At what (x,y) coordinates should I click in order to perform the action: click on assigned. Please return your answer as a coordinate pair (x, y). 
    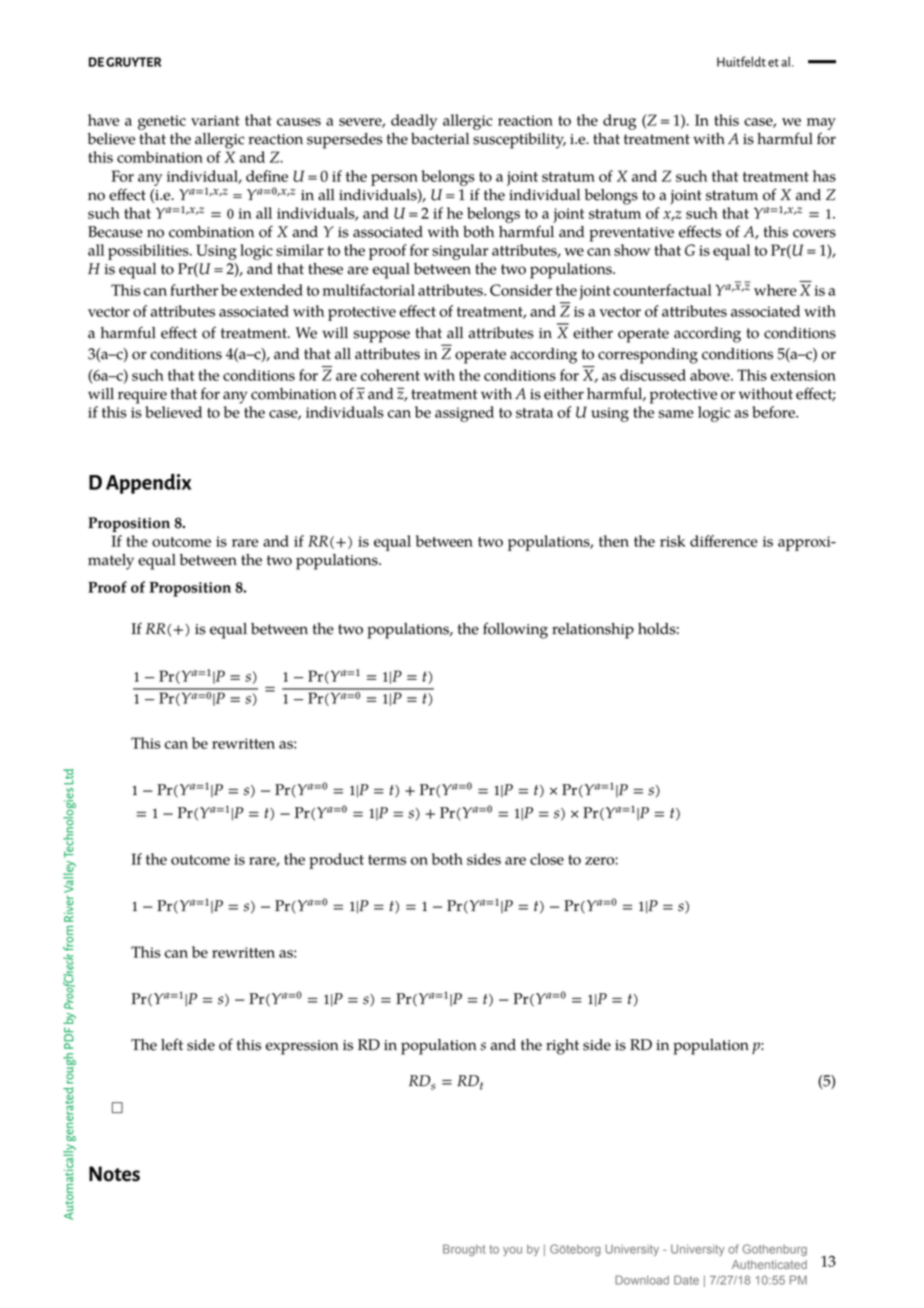
    Looking at the image, I should click on (464, 414).
